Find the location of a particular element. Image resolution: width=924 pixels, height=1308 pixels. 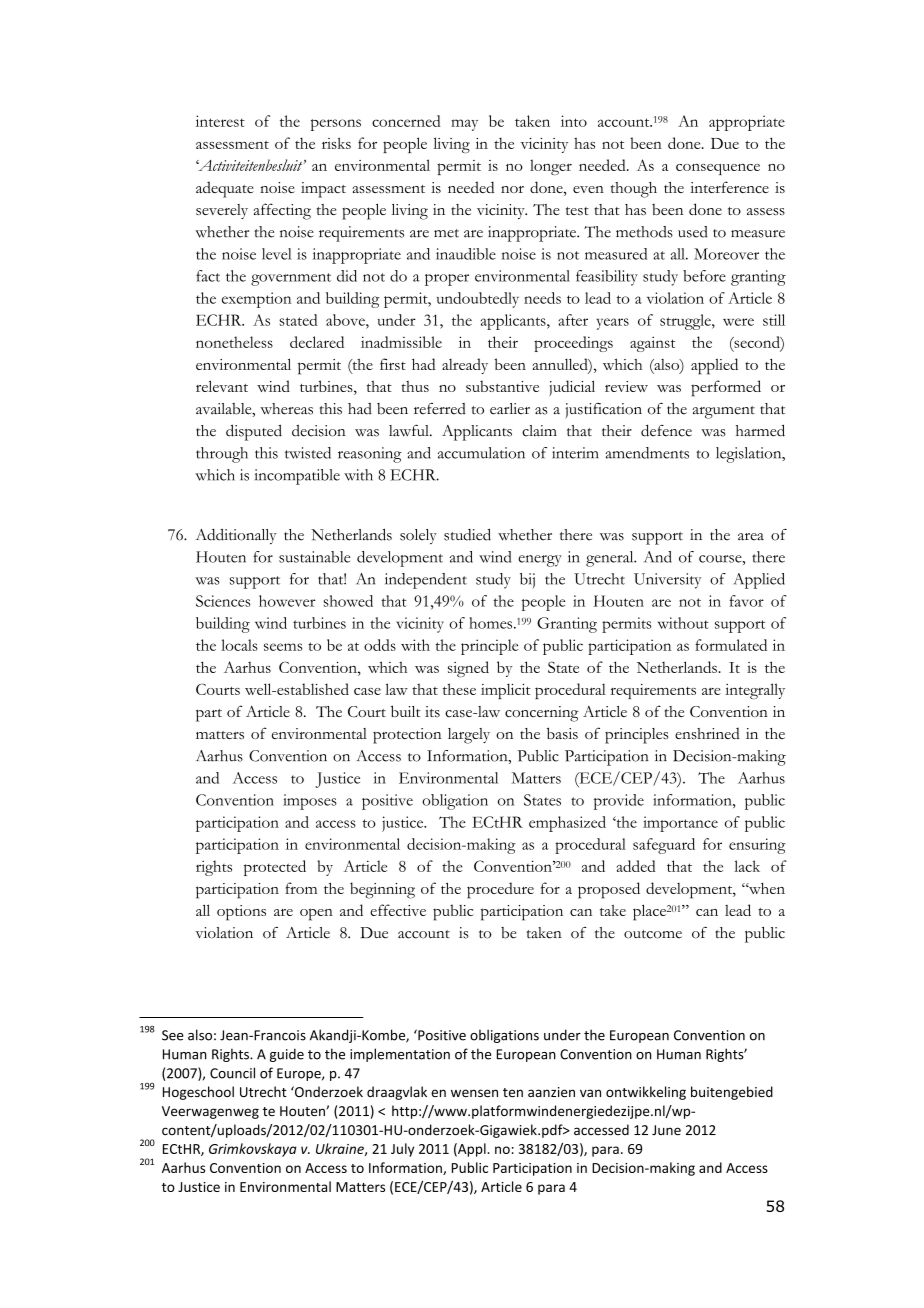

performed is located at coordinates (726, 388).
